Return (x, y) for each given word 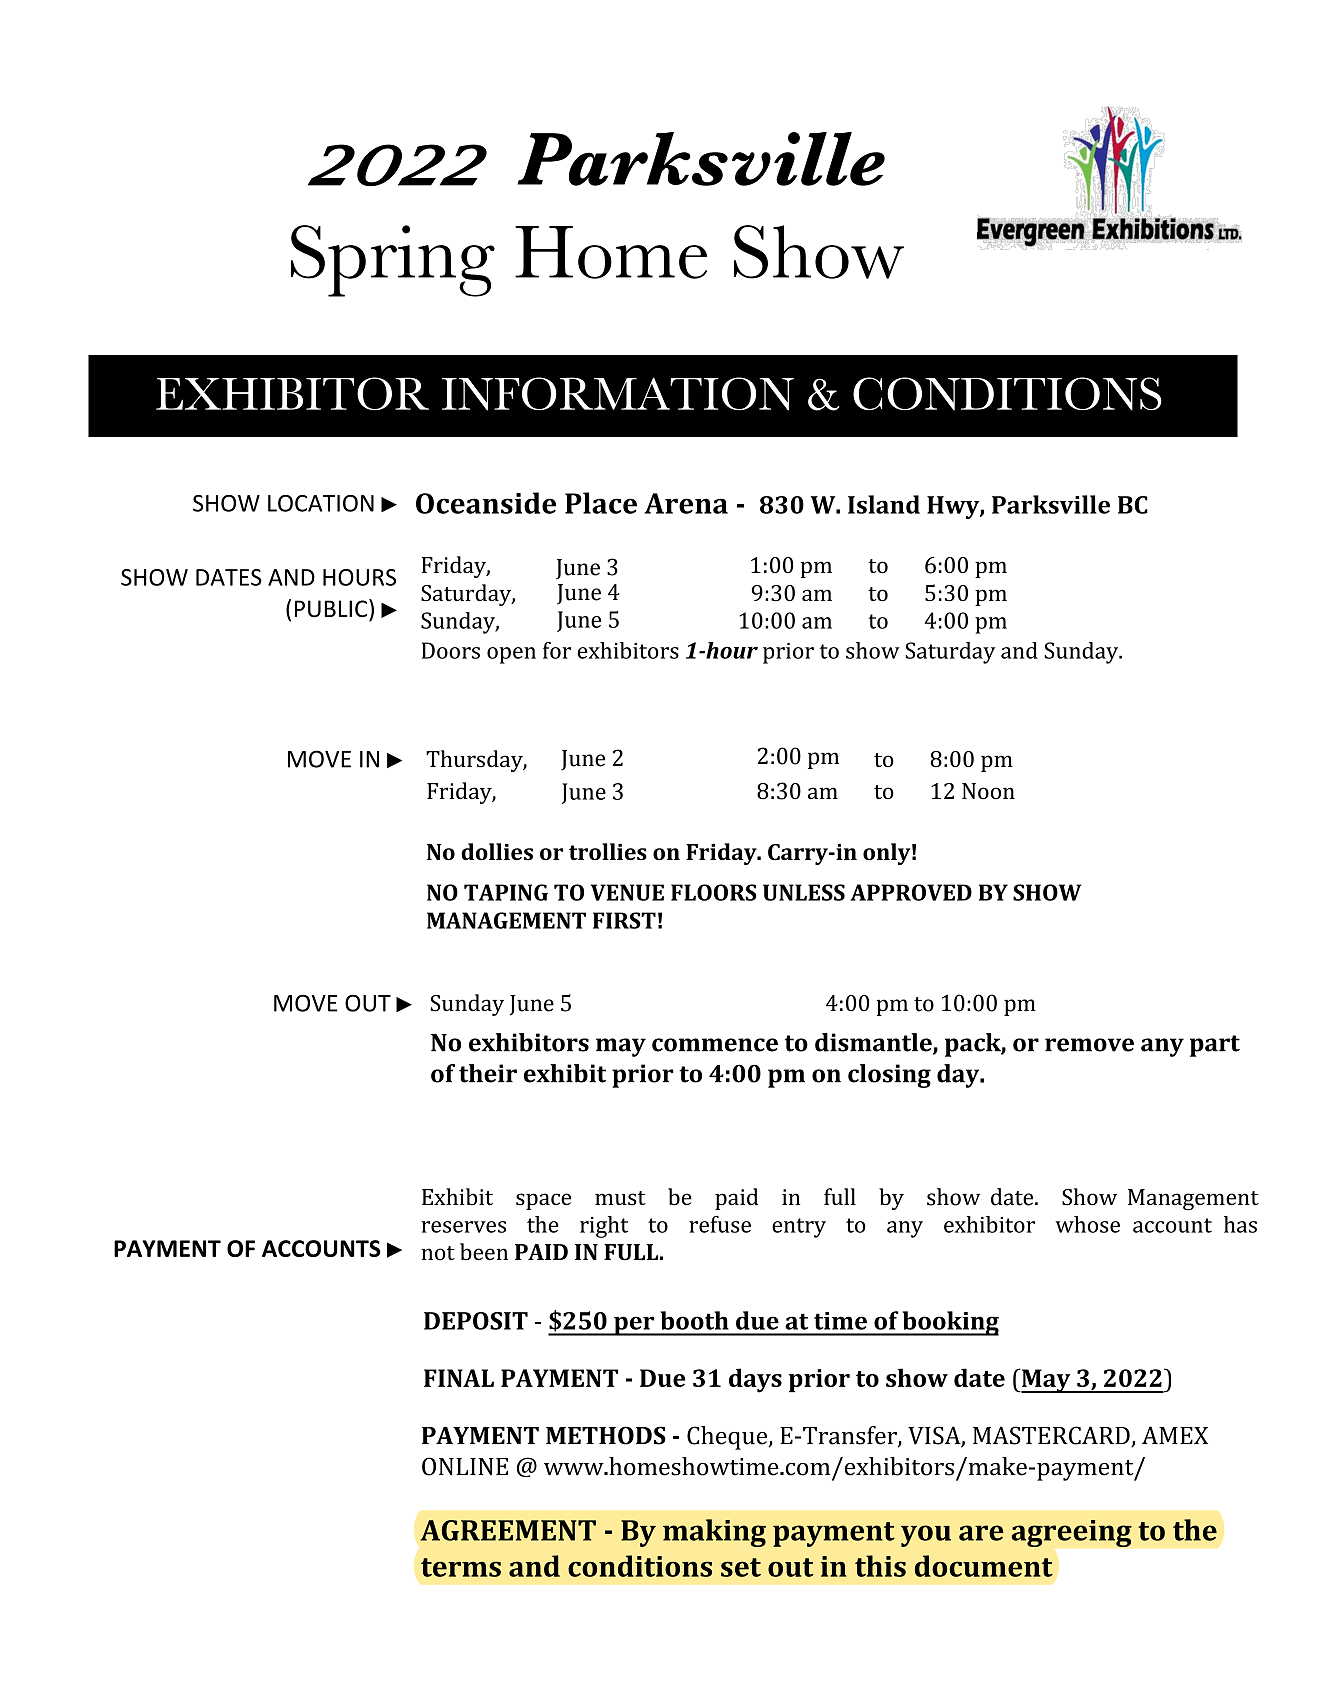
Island (884, 504)
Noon (988, 791)
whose (1087, 1224)
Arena (686, 503)
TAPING (506, 892)
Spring (393, 261)
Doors (451, 650)
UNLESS (804, 892)
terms (461, 1567)
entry (799, 1228)
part (1215, 1046)
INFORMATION (618, 394)
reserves (463, 1227)
